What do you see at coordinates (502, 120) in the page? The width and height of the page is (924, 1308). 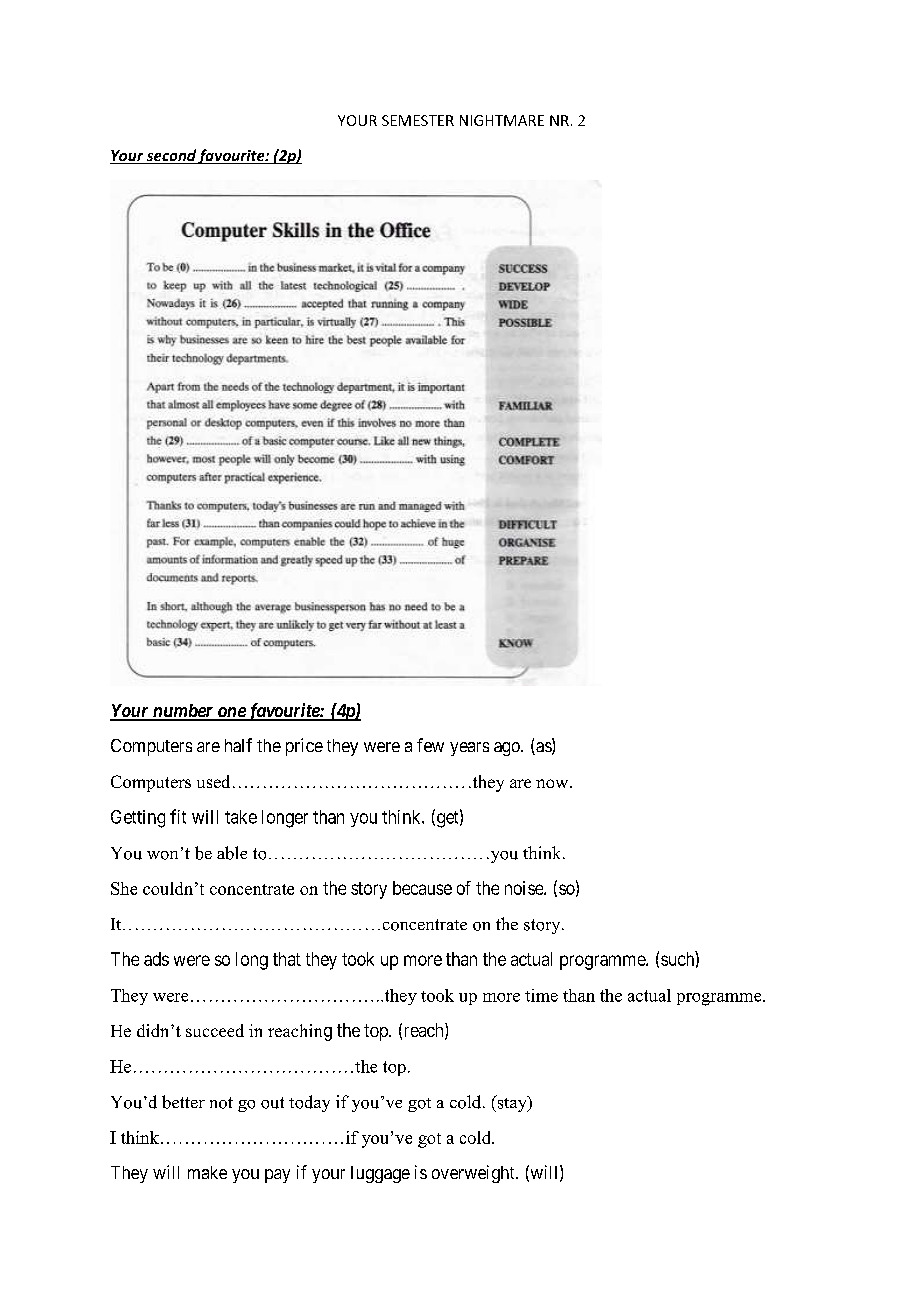 I see `NIGHTMARE` at bounding box center [502, 120].
